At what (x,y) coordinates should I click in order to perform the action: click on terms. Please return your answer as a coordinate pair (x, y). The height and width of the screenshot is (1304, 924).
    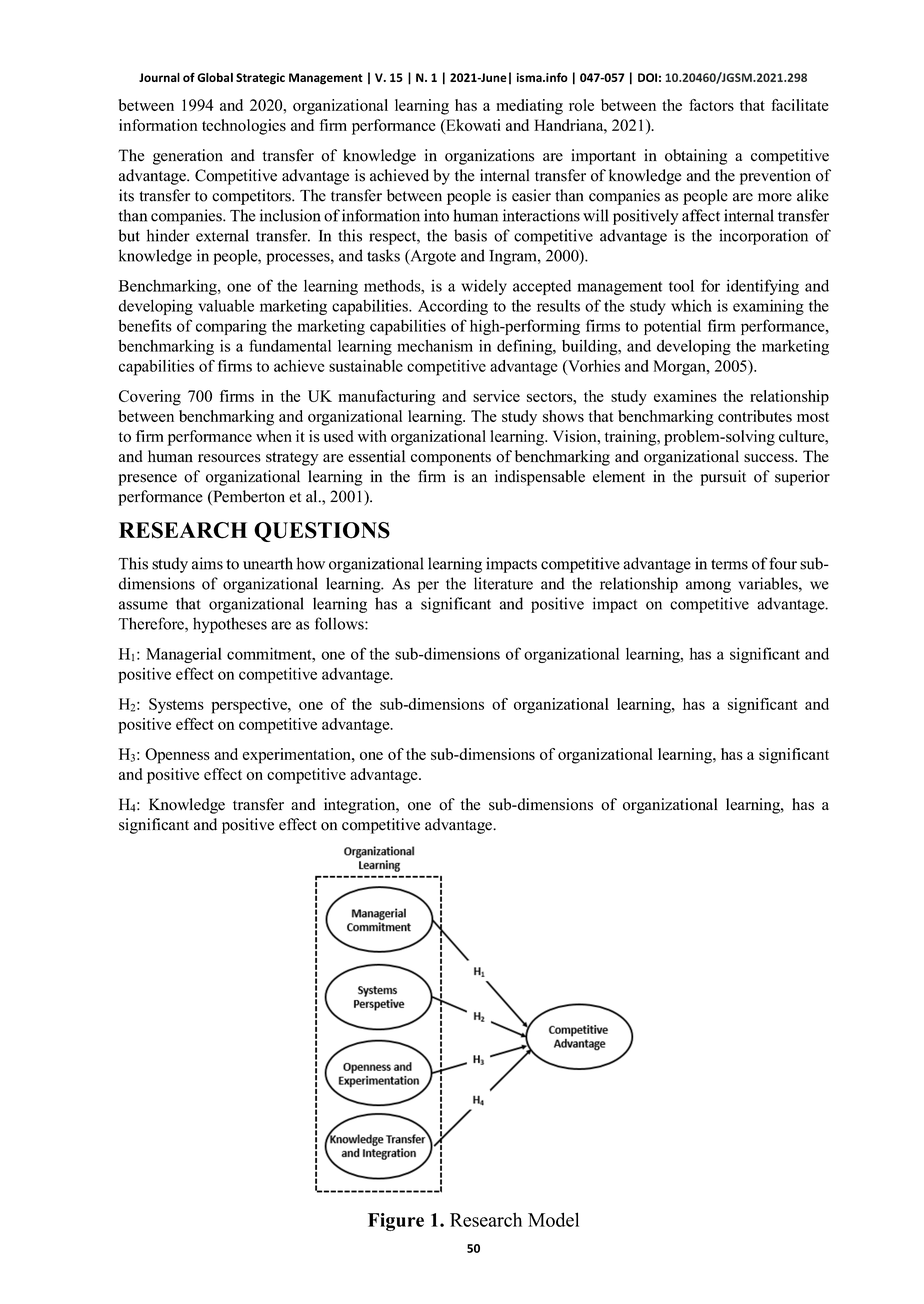
    Looking at the image, I should click on (729, 564).
